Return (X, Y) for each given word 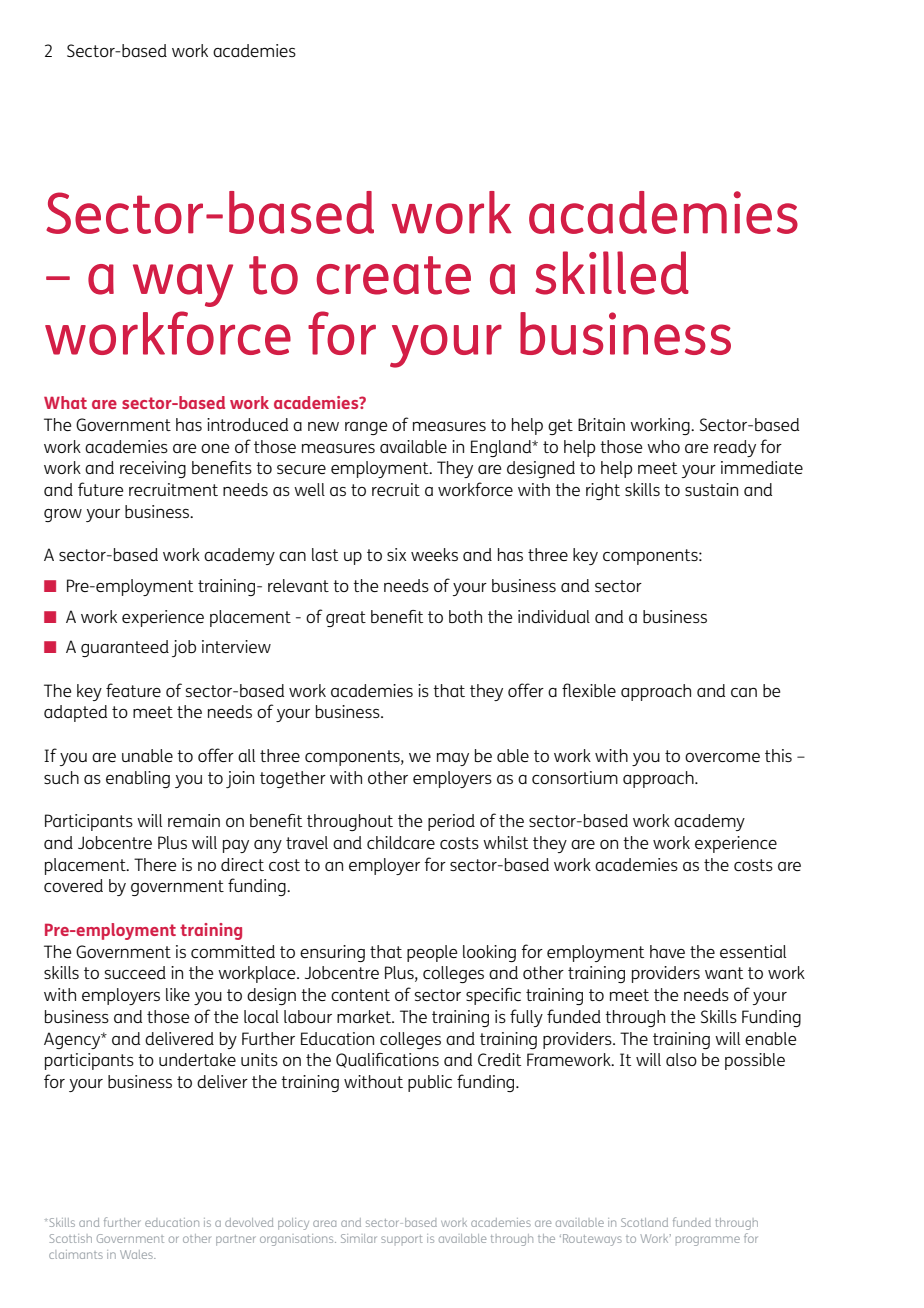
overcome (722, 757)
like (178, 994)
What (65, 402)
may (453, 759)
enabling (138, 779)
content (360, 995)
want (724, 973)
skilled (612, 273)
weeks (434, 554)
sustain (711, 489)
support (402, 1239)
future (100, 489)
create (394, 275)
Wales (137, 1254)
